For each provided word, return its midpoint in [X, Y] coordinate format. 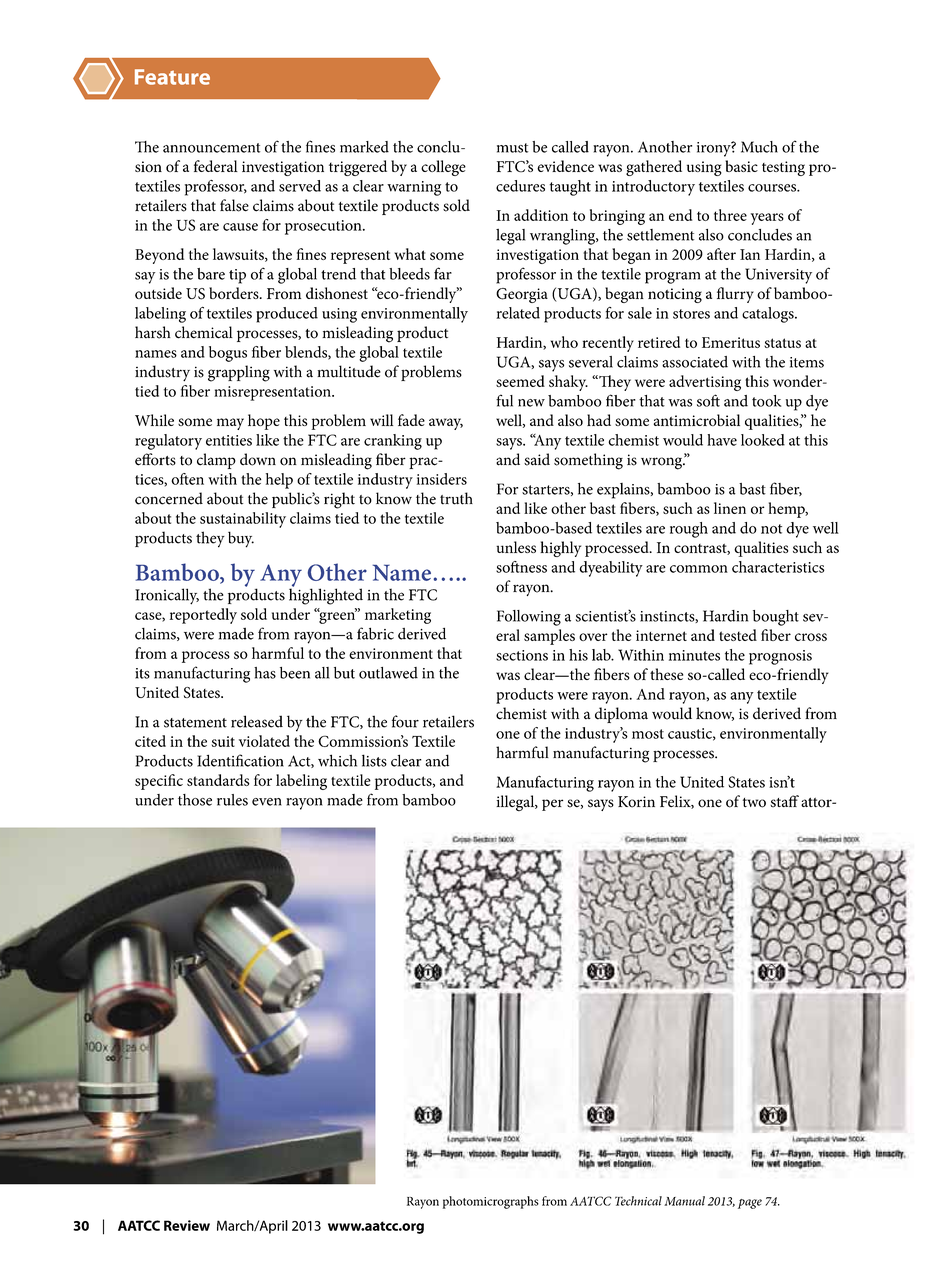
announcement [211, 148]
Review [187, 1225]
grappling [239, 373]
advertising [705, 383]
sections [522, 655]
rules [232, 800]
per [552, 805]
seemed [520, 381]
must [512, 148]
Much [759, 147]
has [265, 673]
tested [738, 635]
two [754, 803]
